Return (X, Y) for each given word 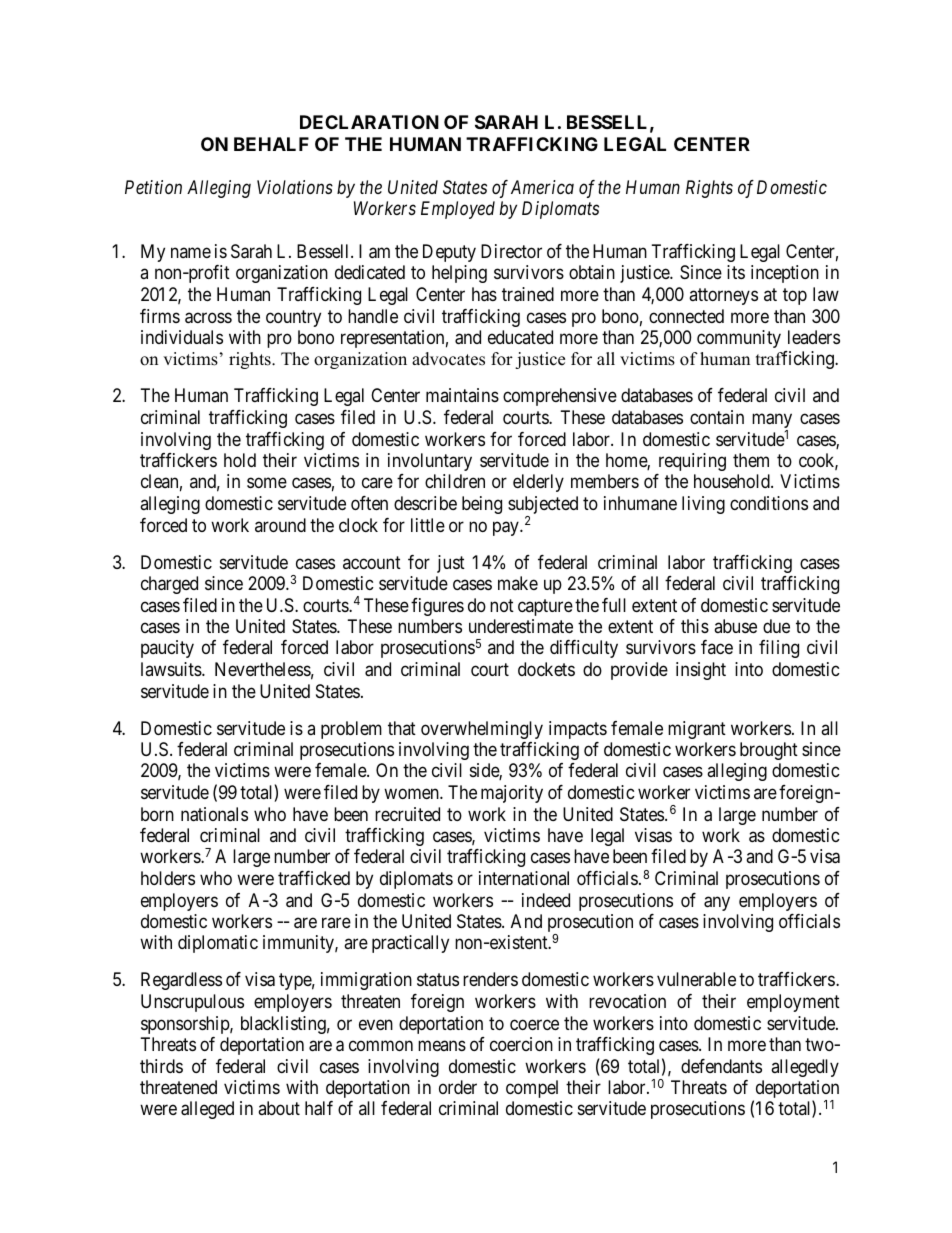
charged (169, 585)
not (502, 605)
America (542, 187)
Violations (295, 187)
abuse (735, 626)
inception (785, 274)
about (279, 1108)
